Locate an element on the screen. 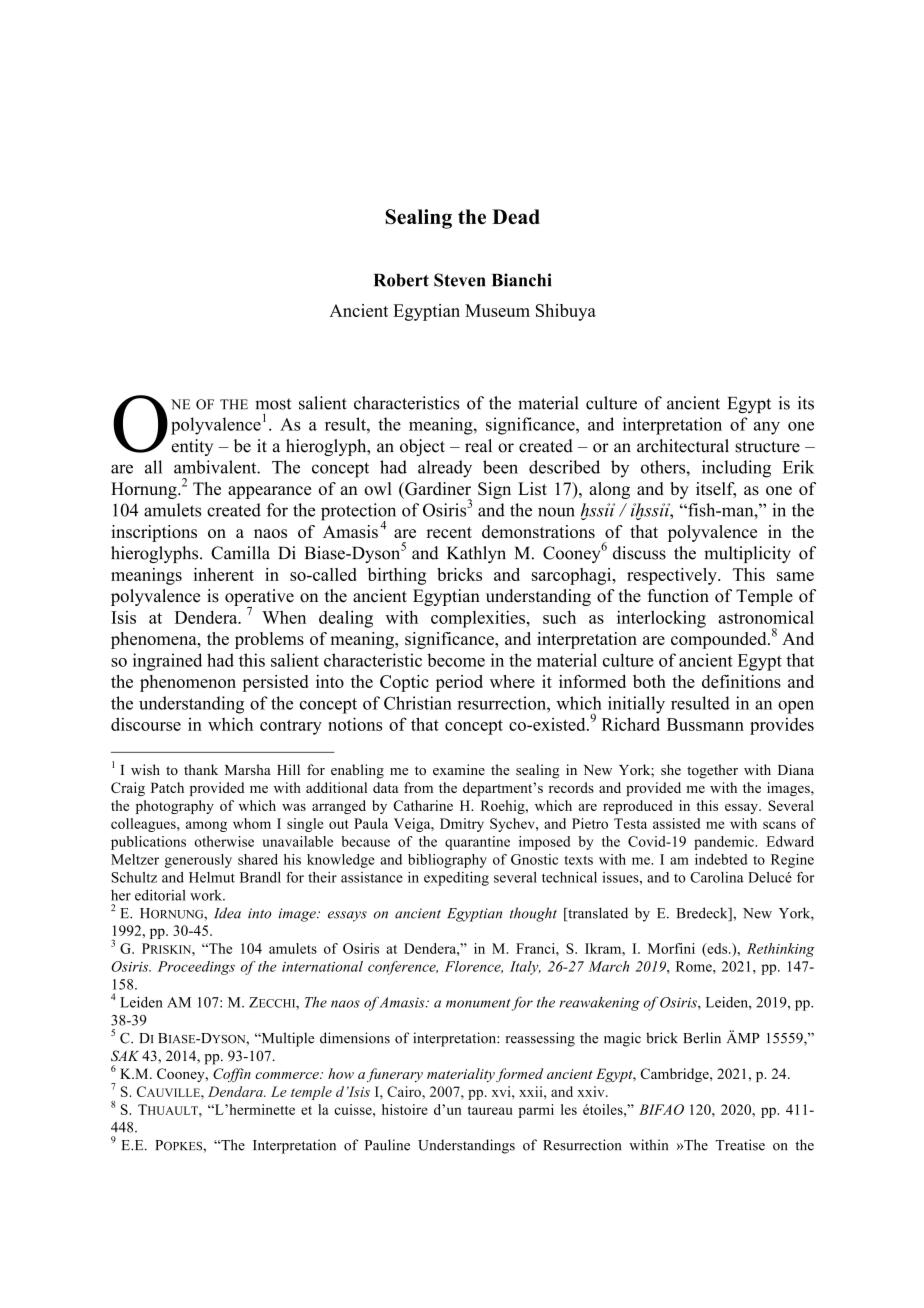  phenomenon is located at coordinates (188, 683).
